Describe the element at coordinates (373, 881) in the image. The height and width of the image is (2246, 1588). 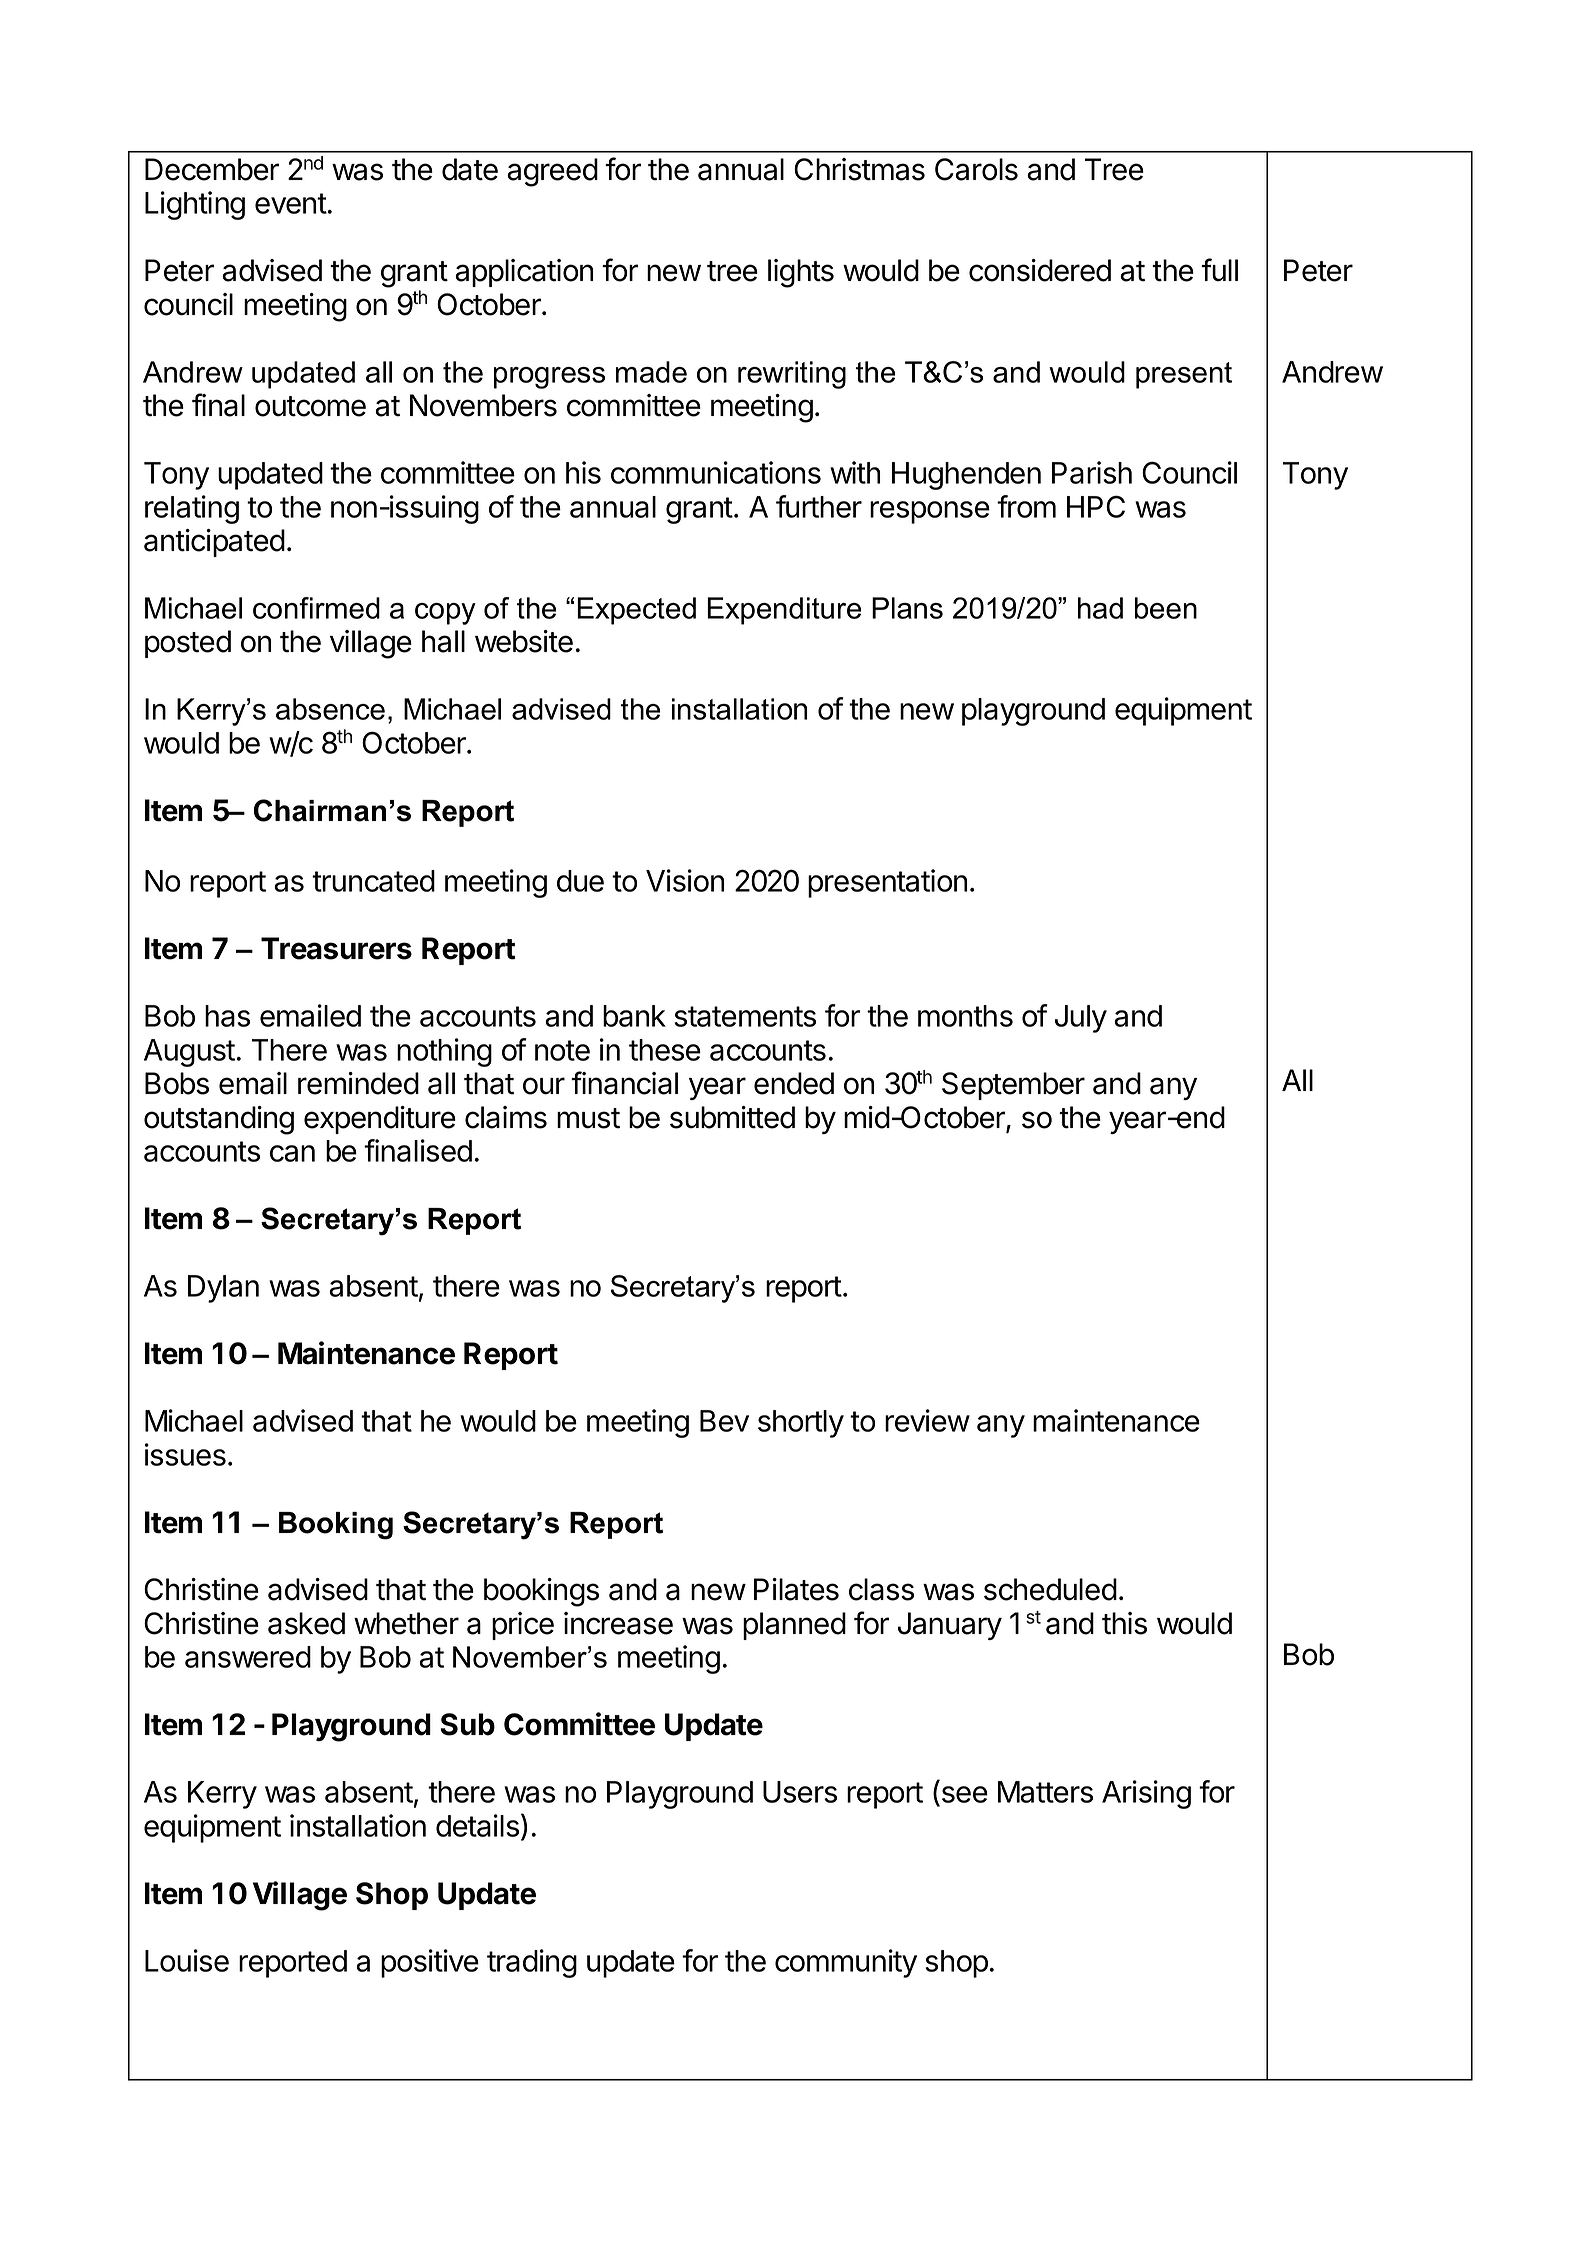
I see `truncated` at that location.
